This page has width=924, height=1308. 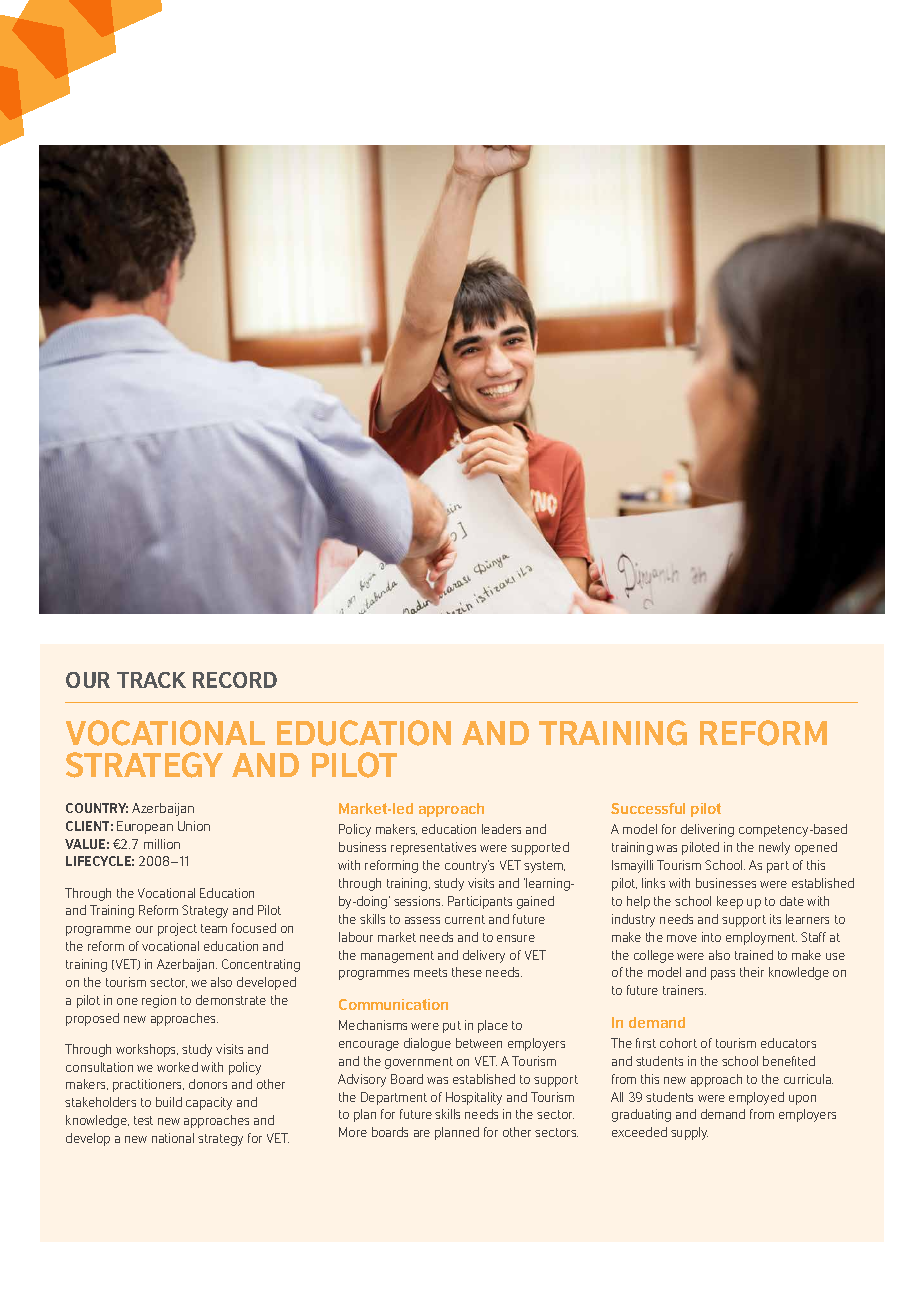 What do you see at coordinates (707, 830) in the page?
I see `delivering` at bounding box center [707, 830].
